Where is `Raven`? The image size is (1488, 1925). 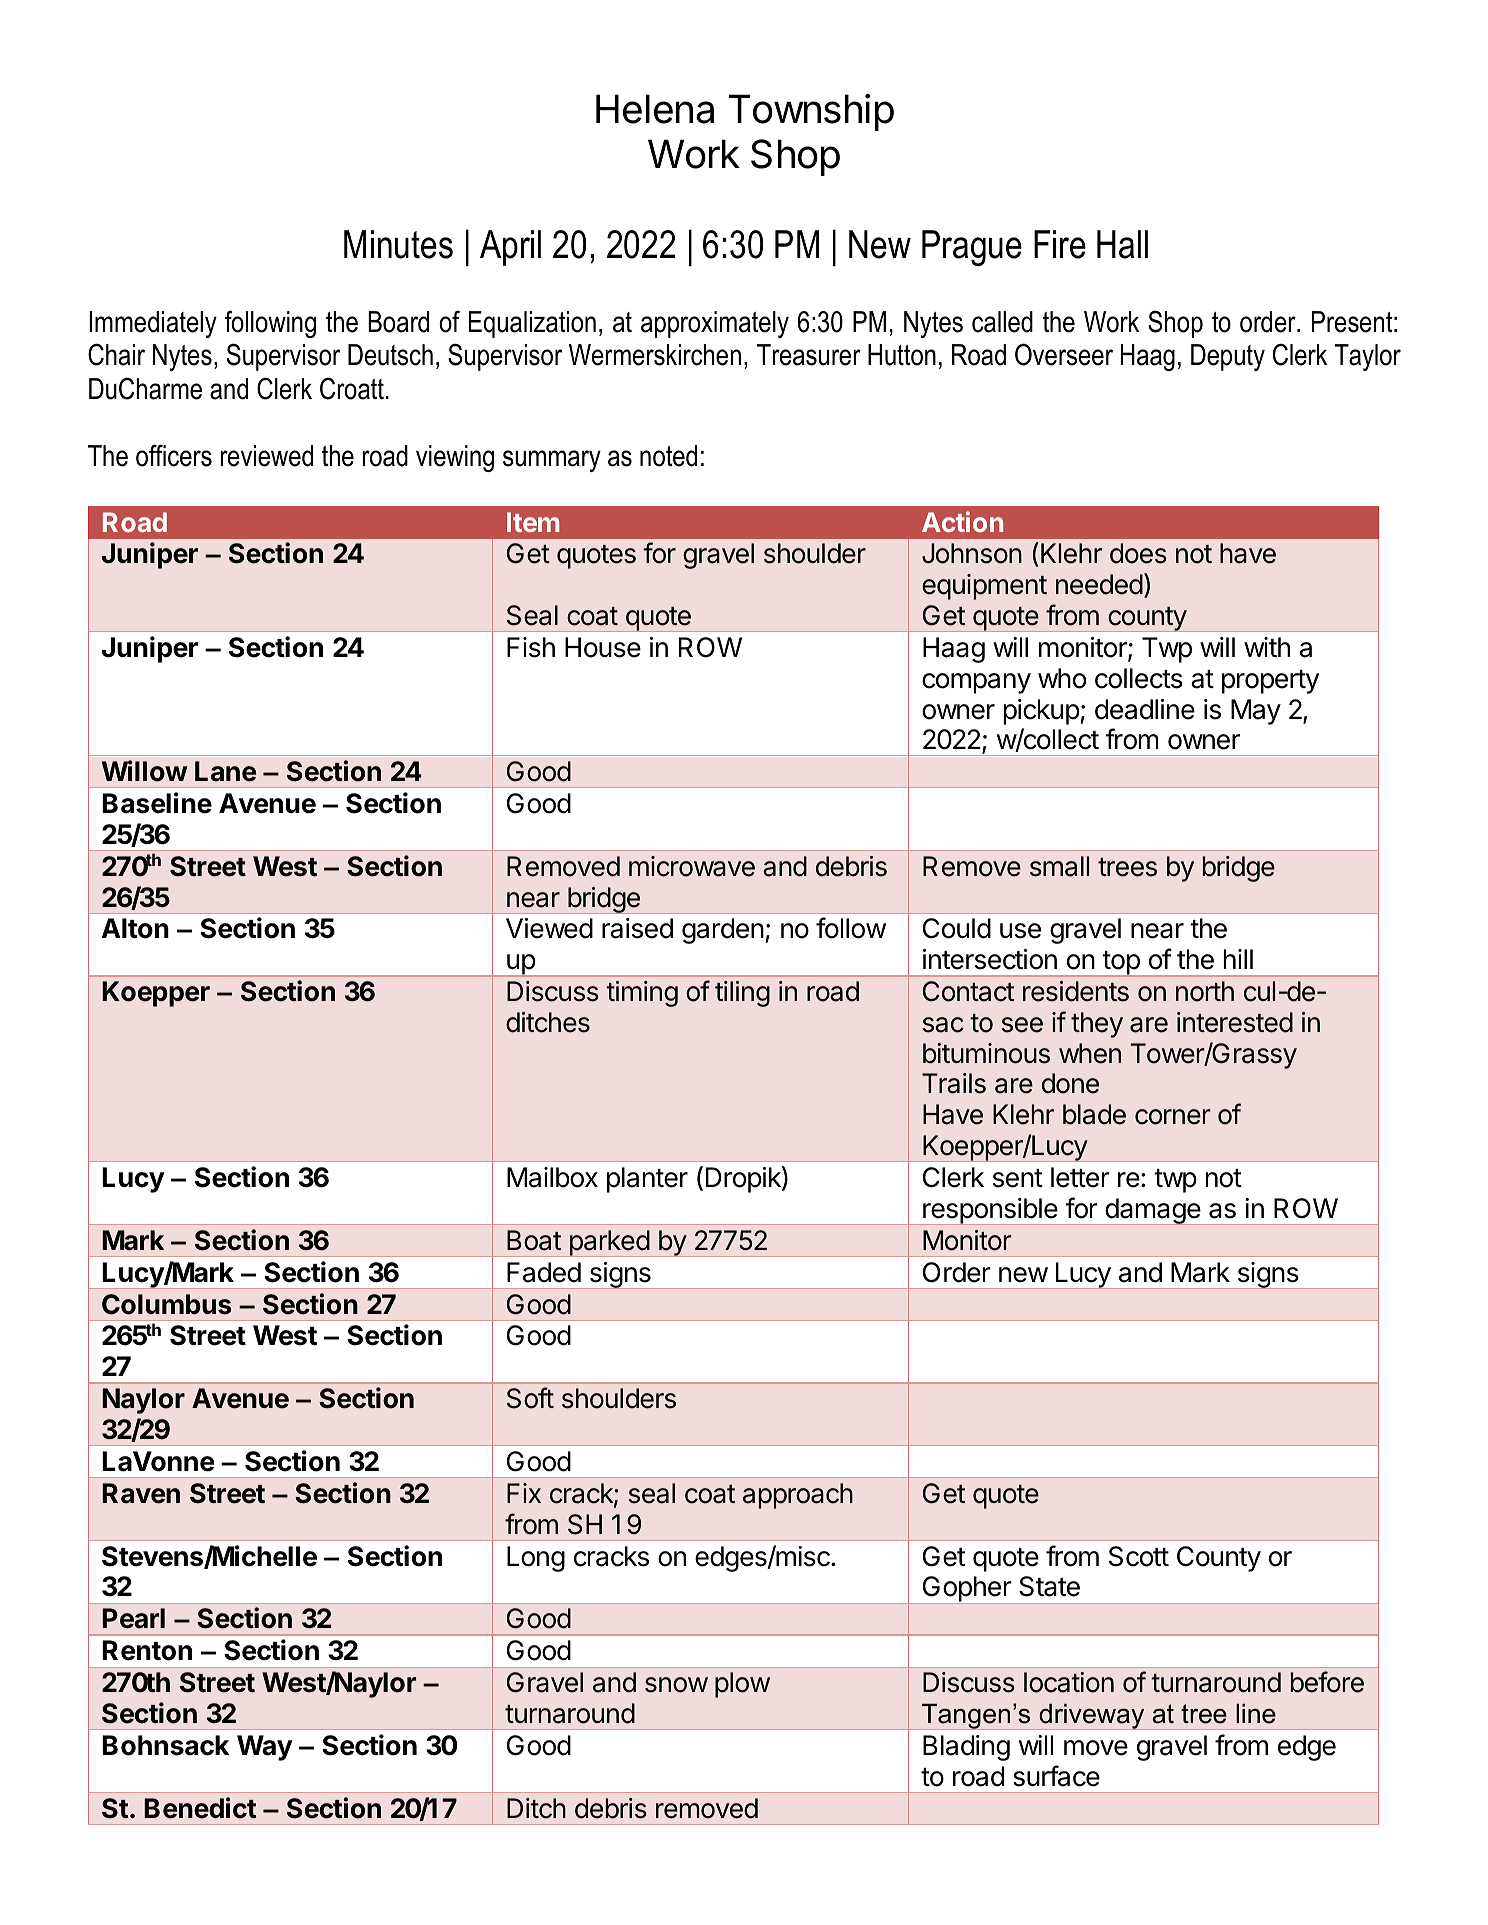 Raven is located at coordinates (141, 1493).
